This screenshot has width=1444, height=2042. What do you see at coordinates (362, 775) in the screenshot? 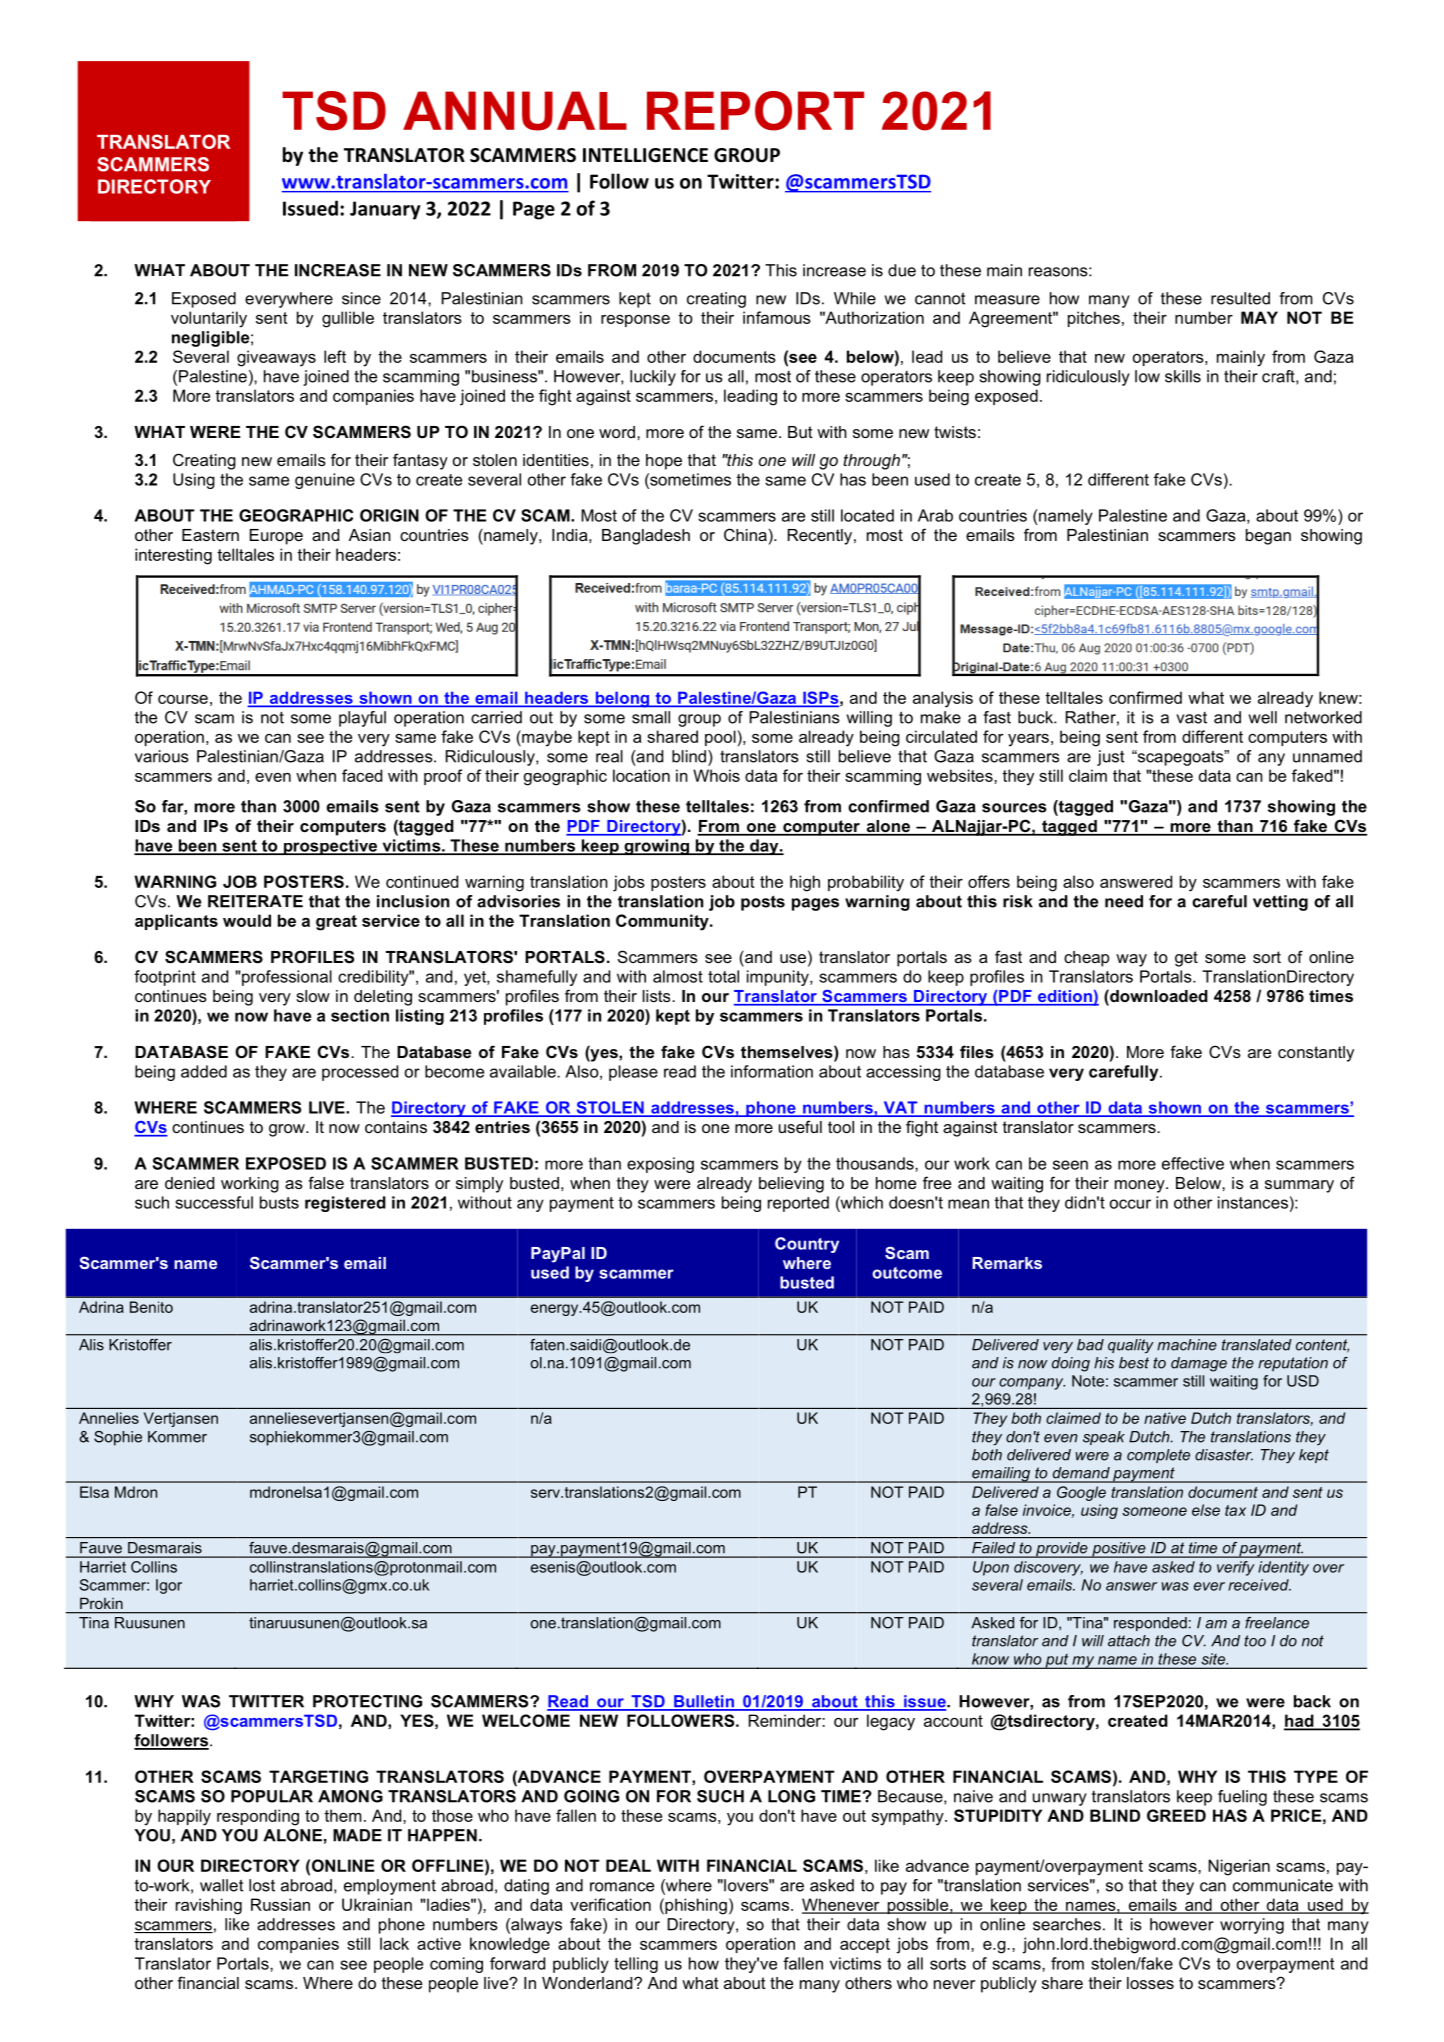
I see `faced` at bounding box center [362, 775].
